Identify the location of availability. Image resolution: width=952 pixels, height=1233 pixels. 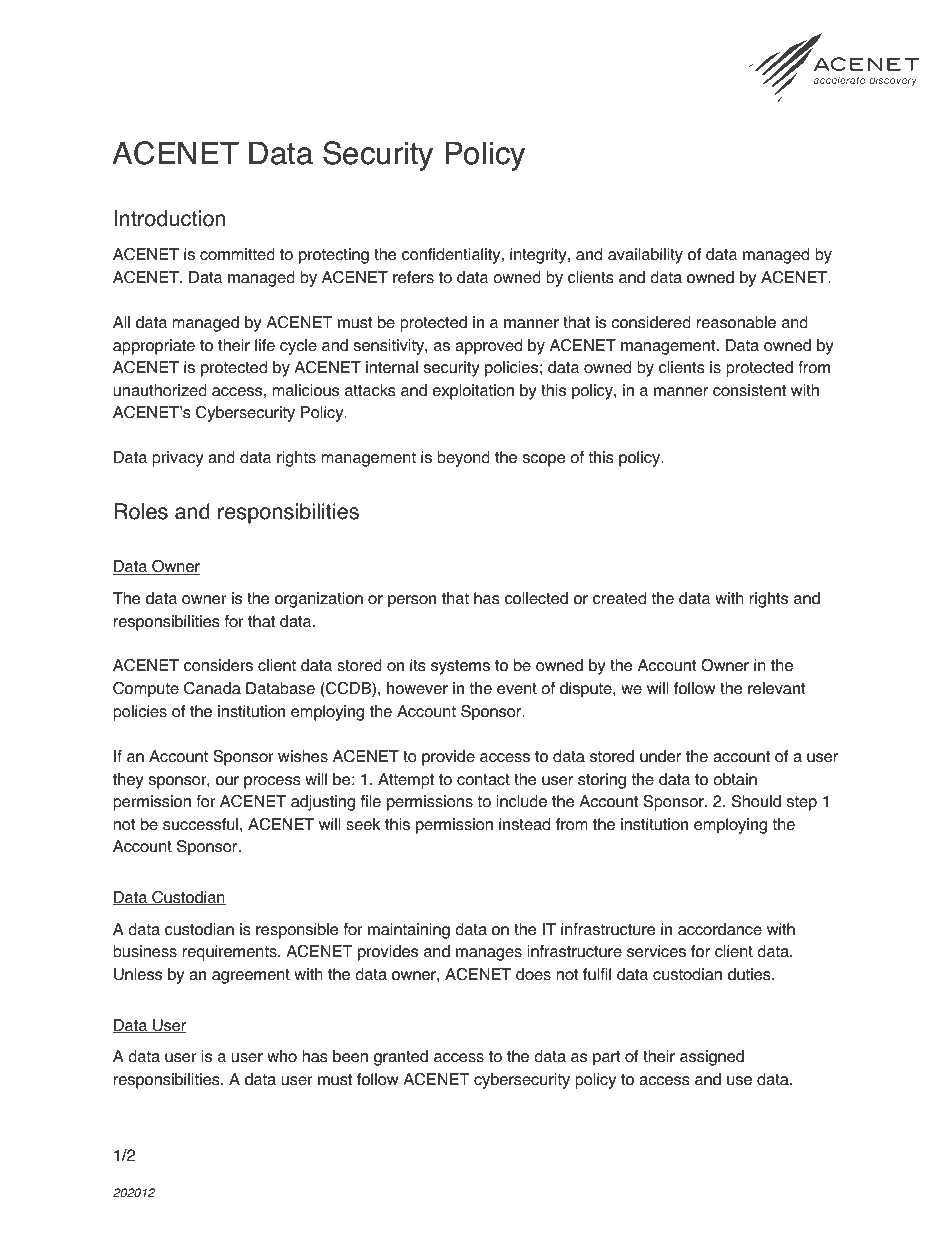
(645, 256).
